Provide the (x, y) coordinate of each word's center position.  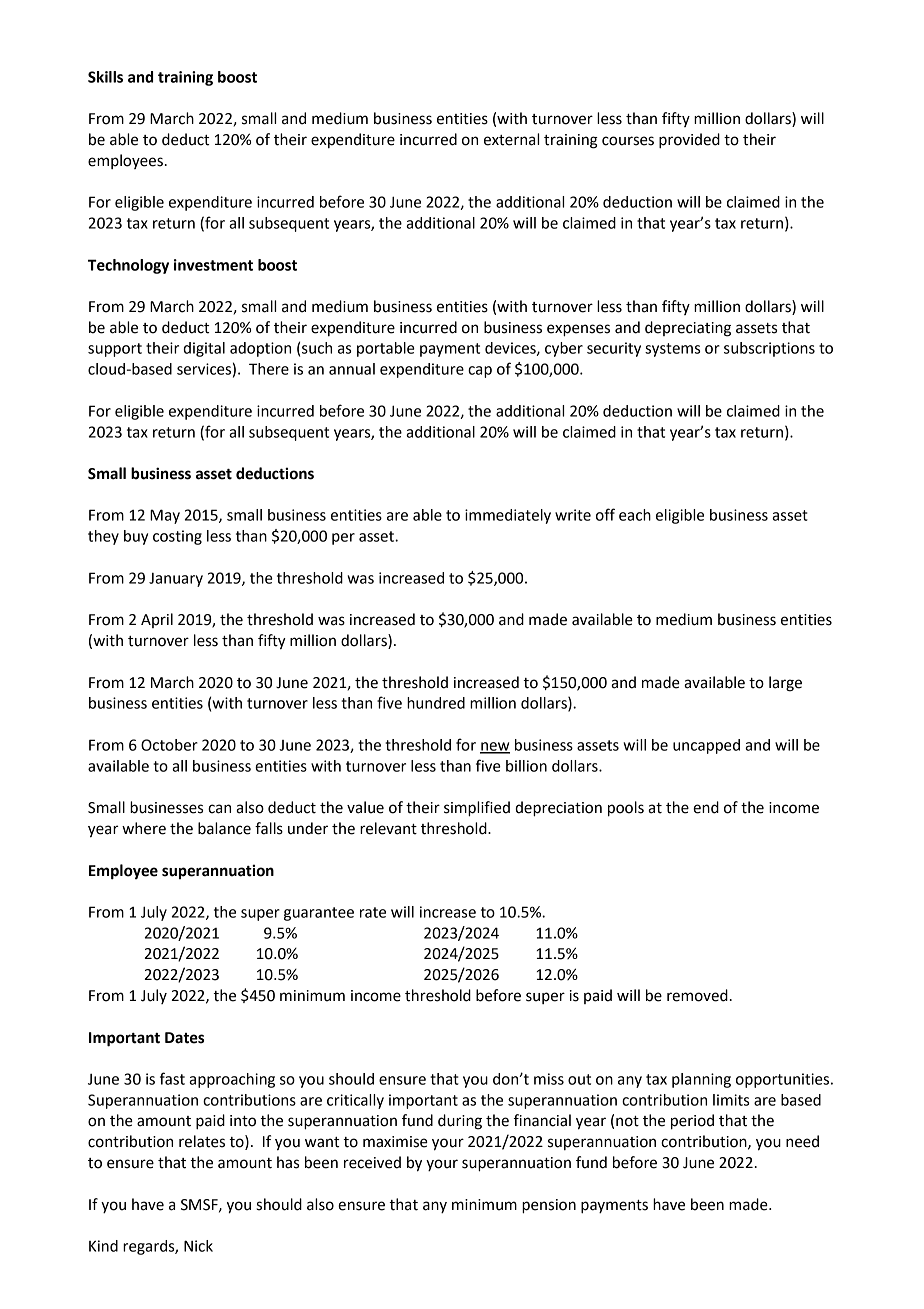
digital (204, 349)
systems (672, 350)
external (511, 139)
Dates (184, 1038)
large (785, 684)
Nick (198, 1246)
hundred (436, 703)
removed (697, 995)
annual (352, 369)
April (157, 620)
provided (689, 141)
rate (373, 912)
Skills (105, 77)
